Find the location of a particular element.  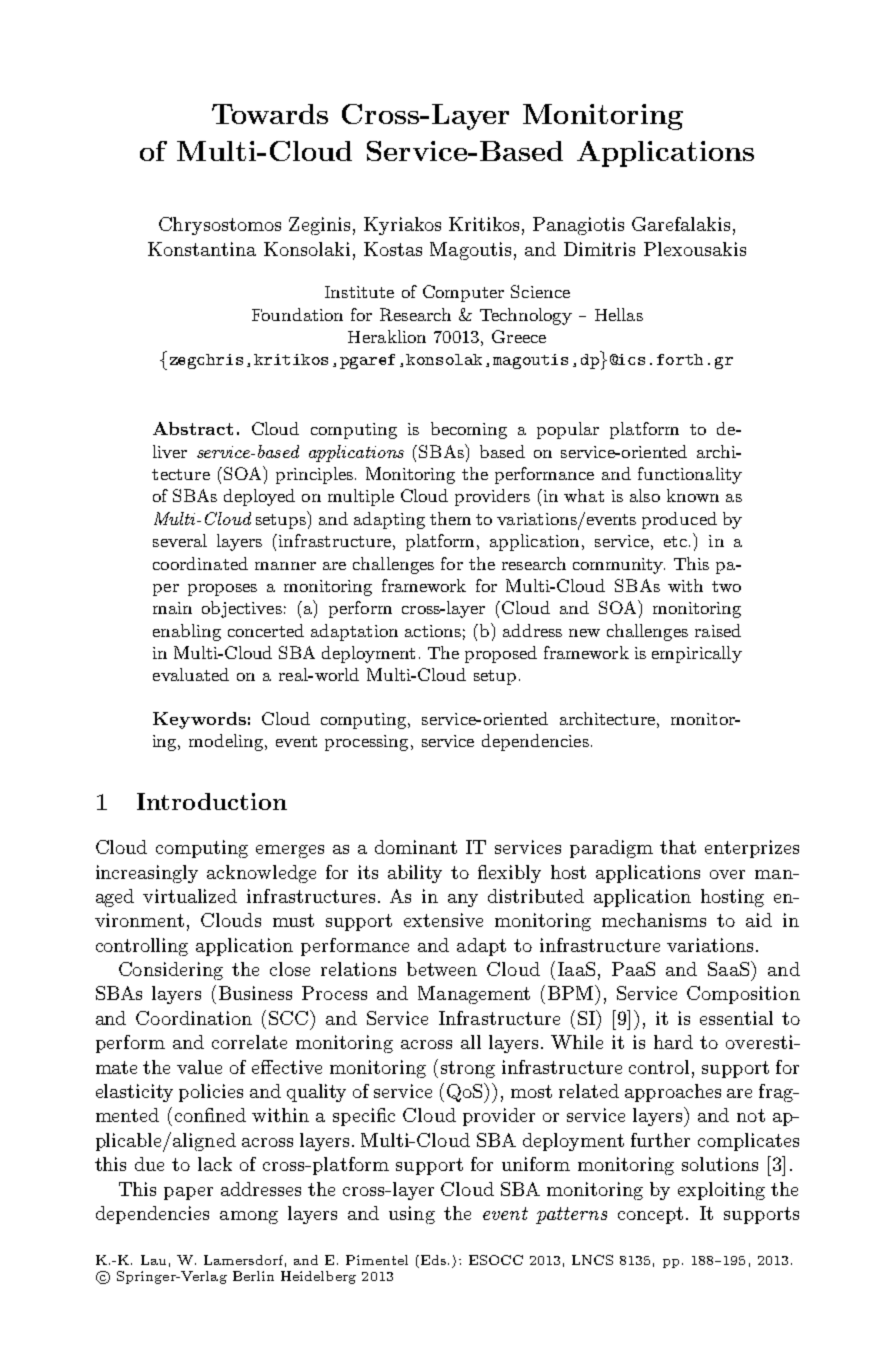

them is located at coordinates (450, 518).
